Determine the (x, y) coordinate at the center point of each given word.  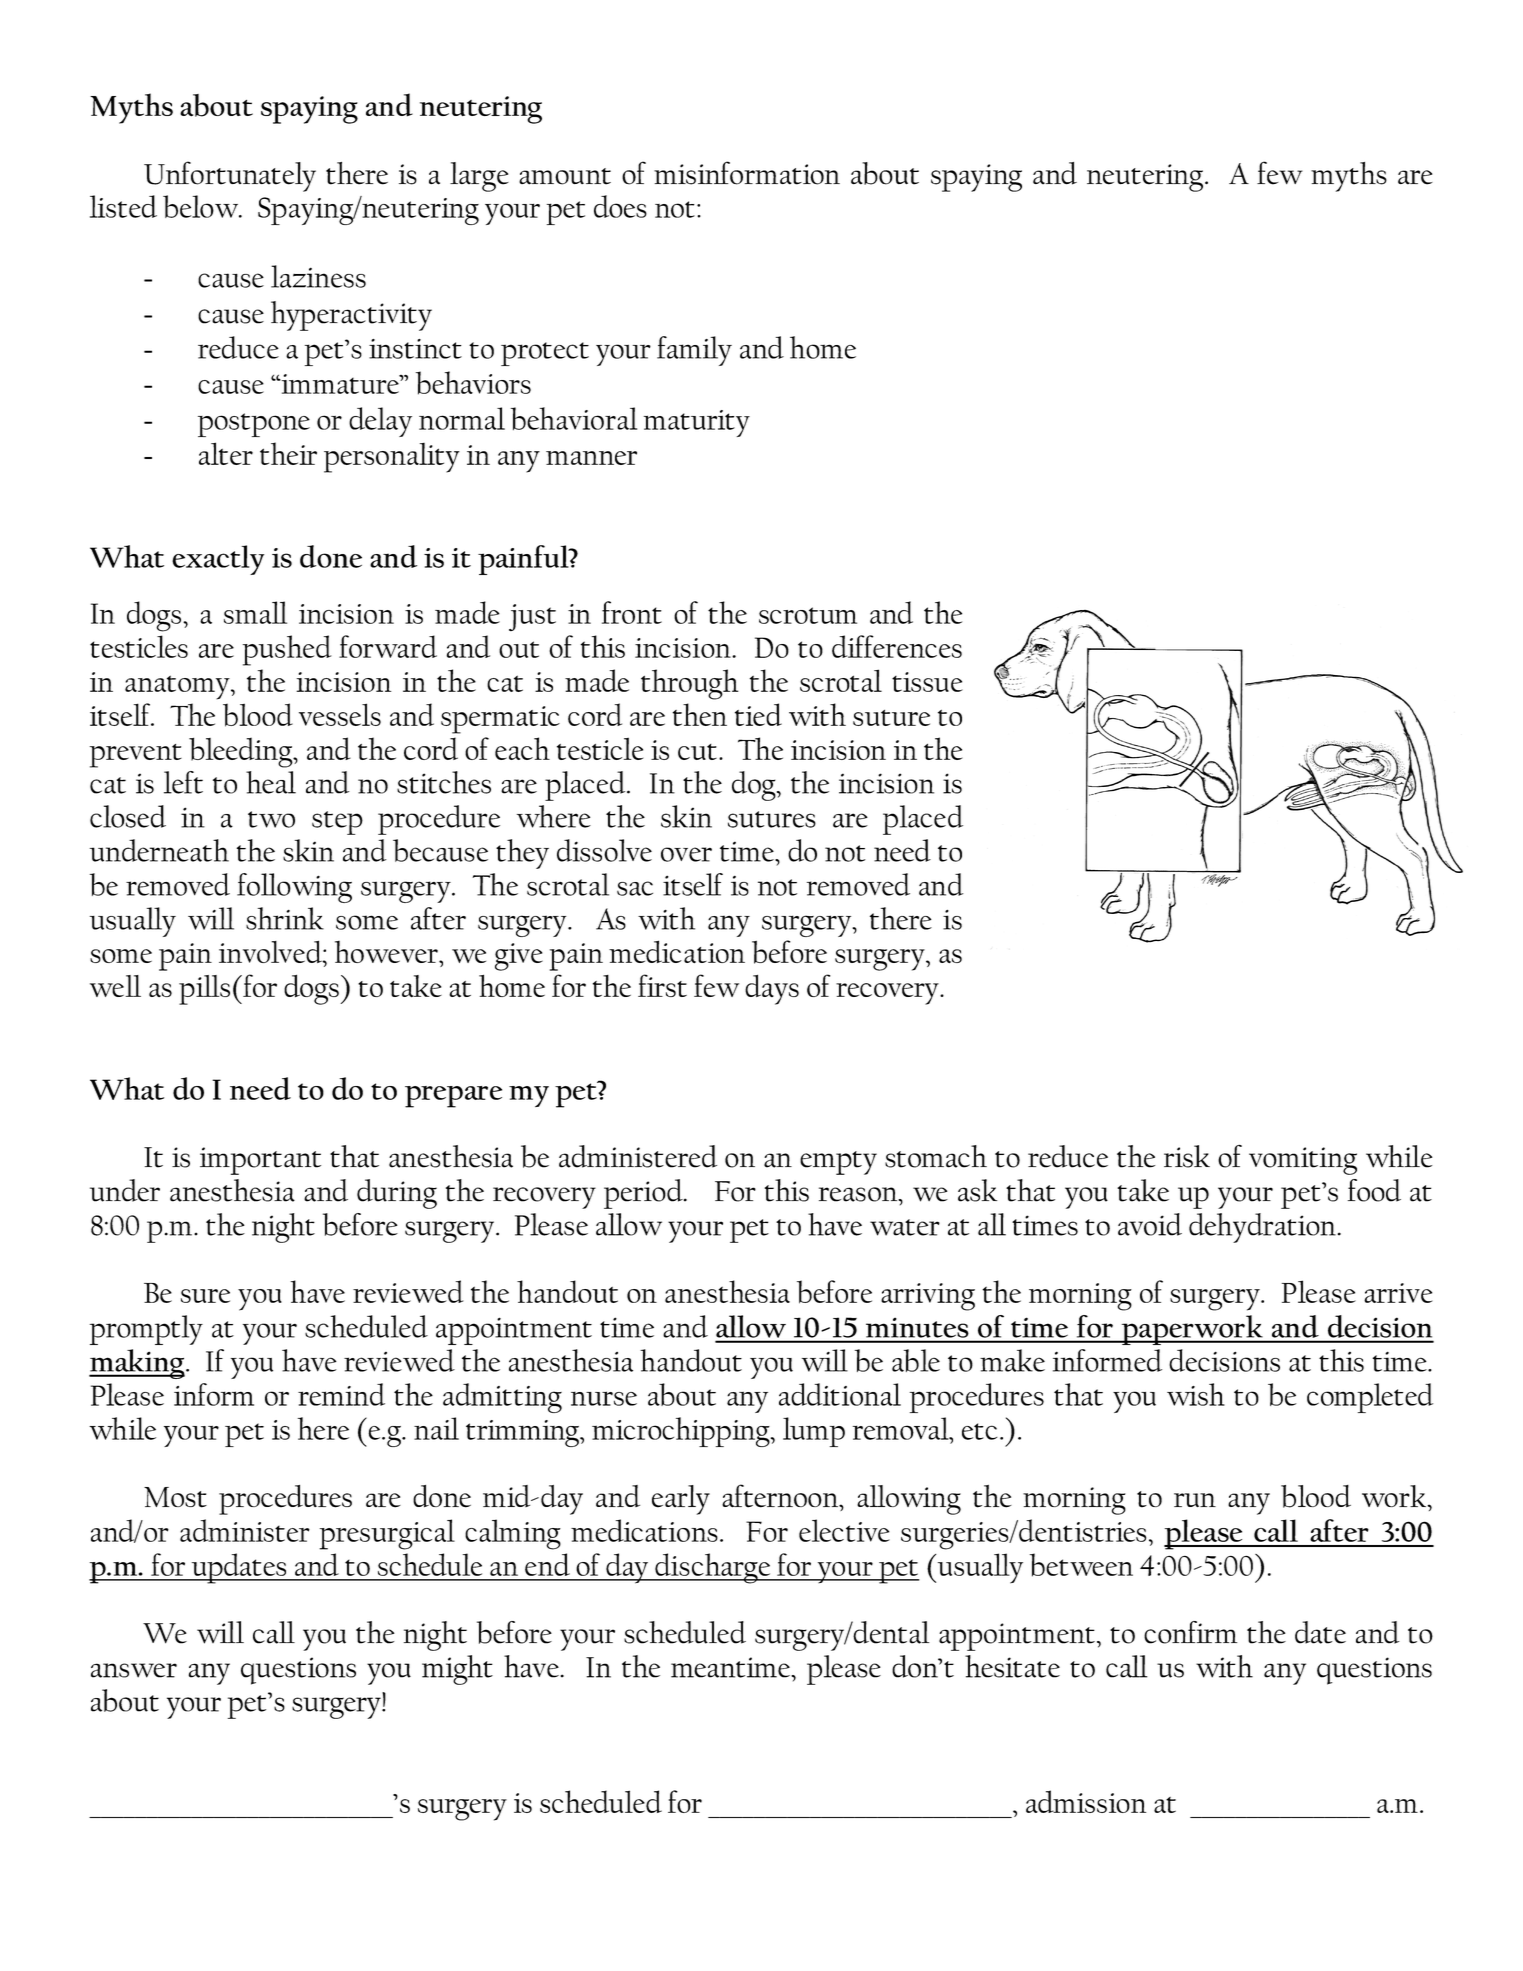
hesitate (1012, 1666)
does (620, 206)
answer (134, 1670)
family (694, 351)
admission (1086, 1801)
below (202, 206)
